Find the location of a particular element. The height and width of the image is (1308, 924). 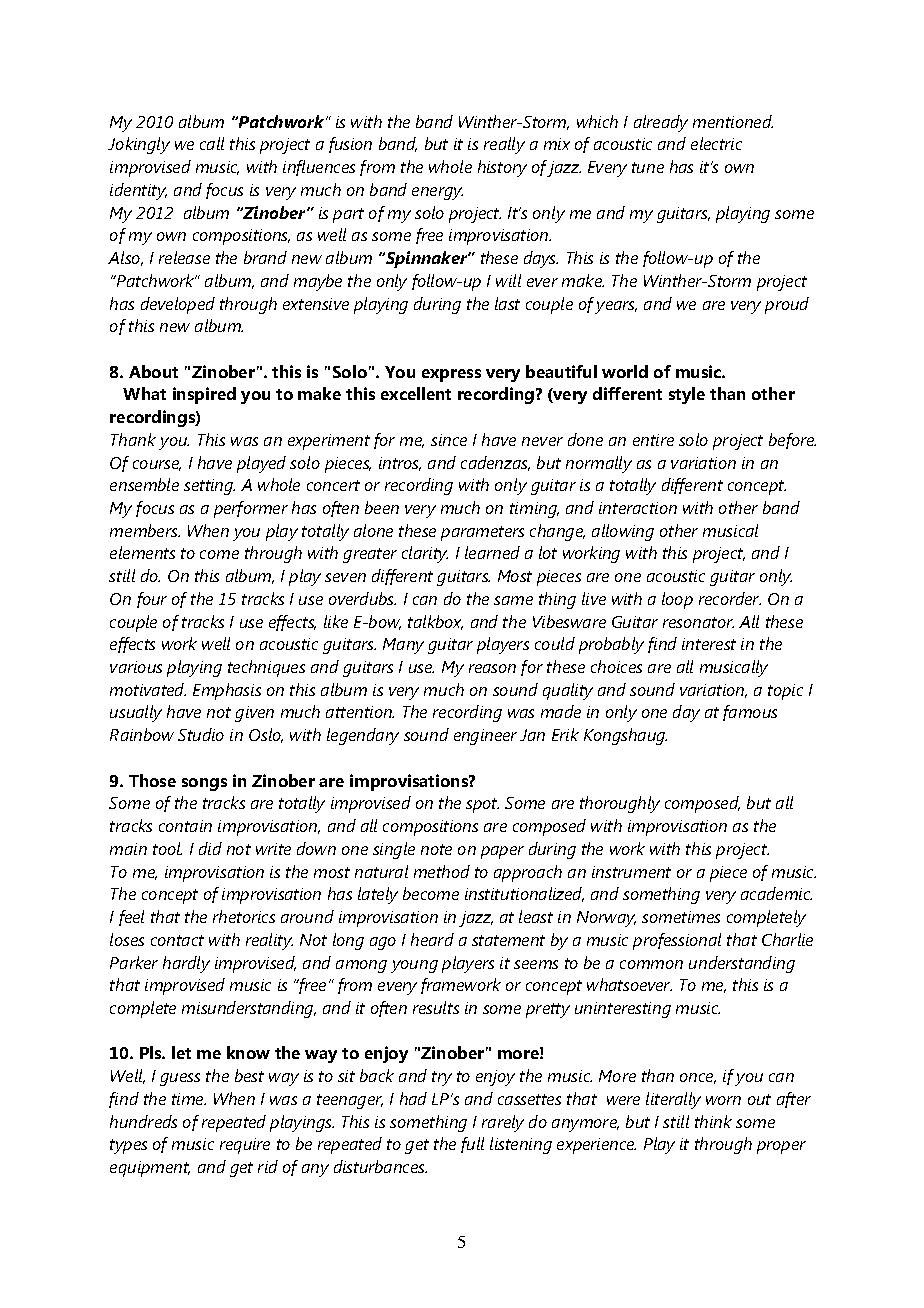

engineer is located at coordinates (485, 737).
